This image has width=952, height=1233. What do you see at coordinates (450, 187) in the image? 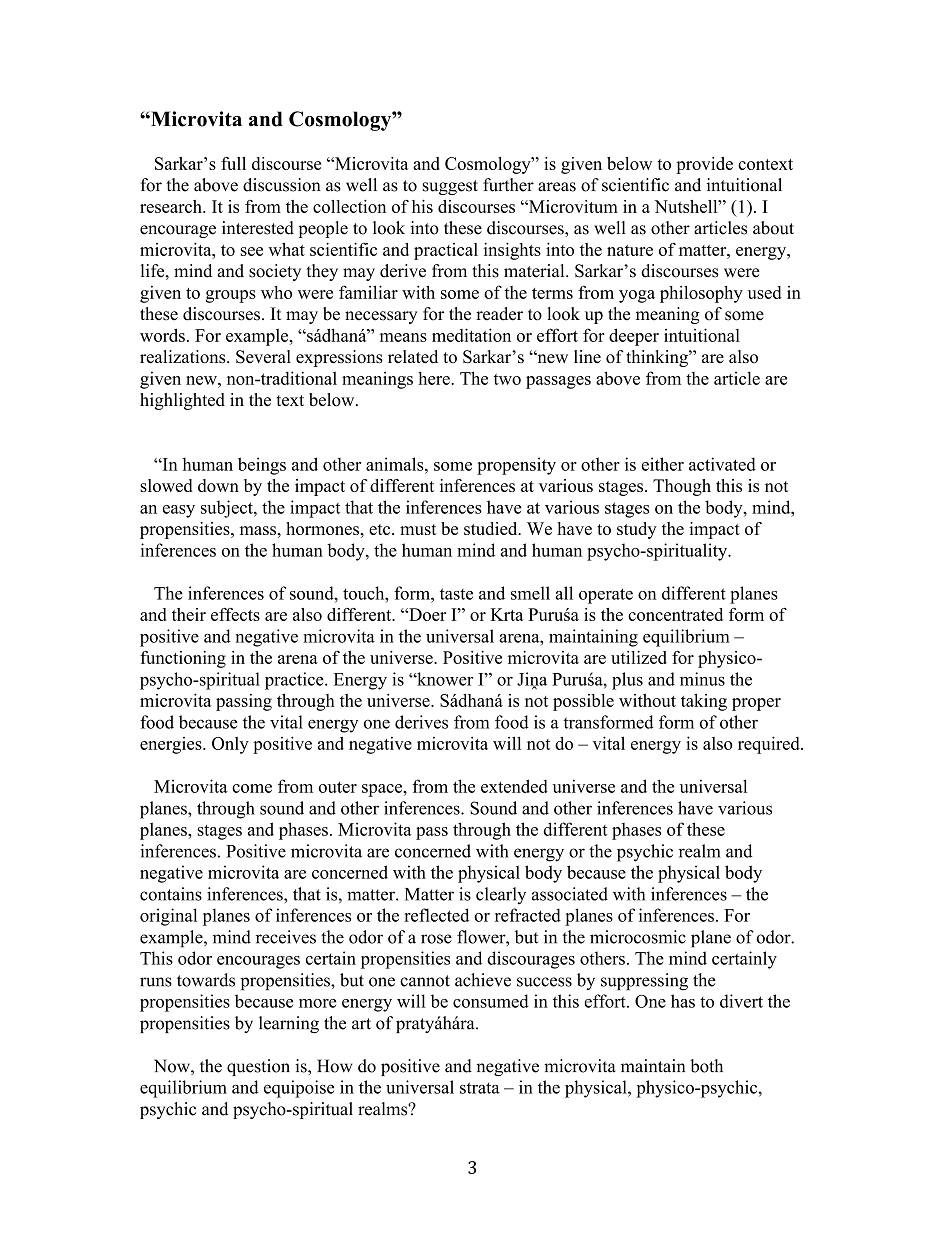
I see `suggest` at bounding box center [450, 187].
